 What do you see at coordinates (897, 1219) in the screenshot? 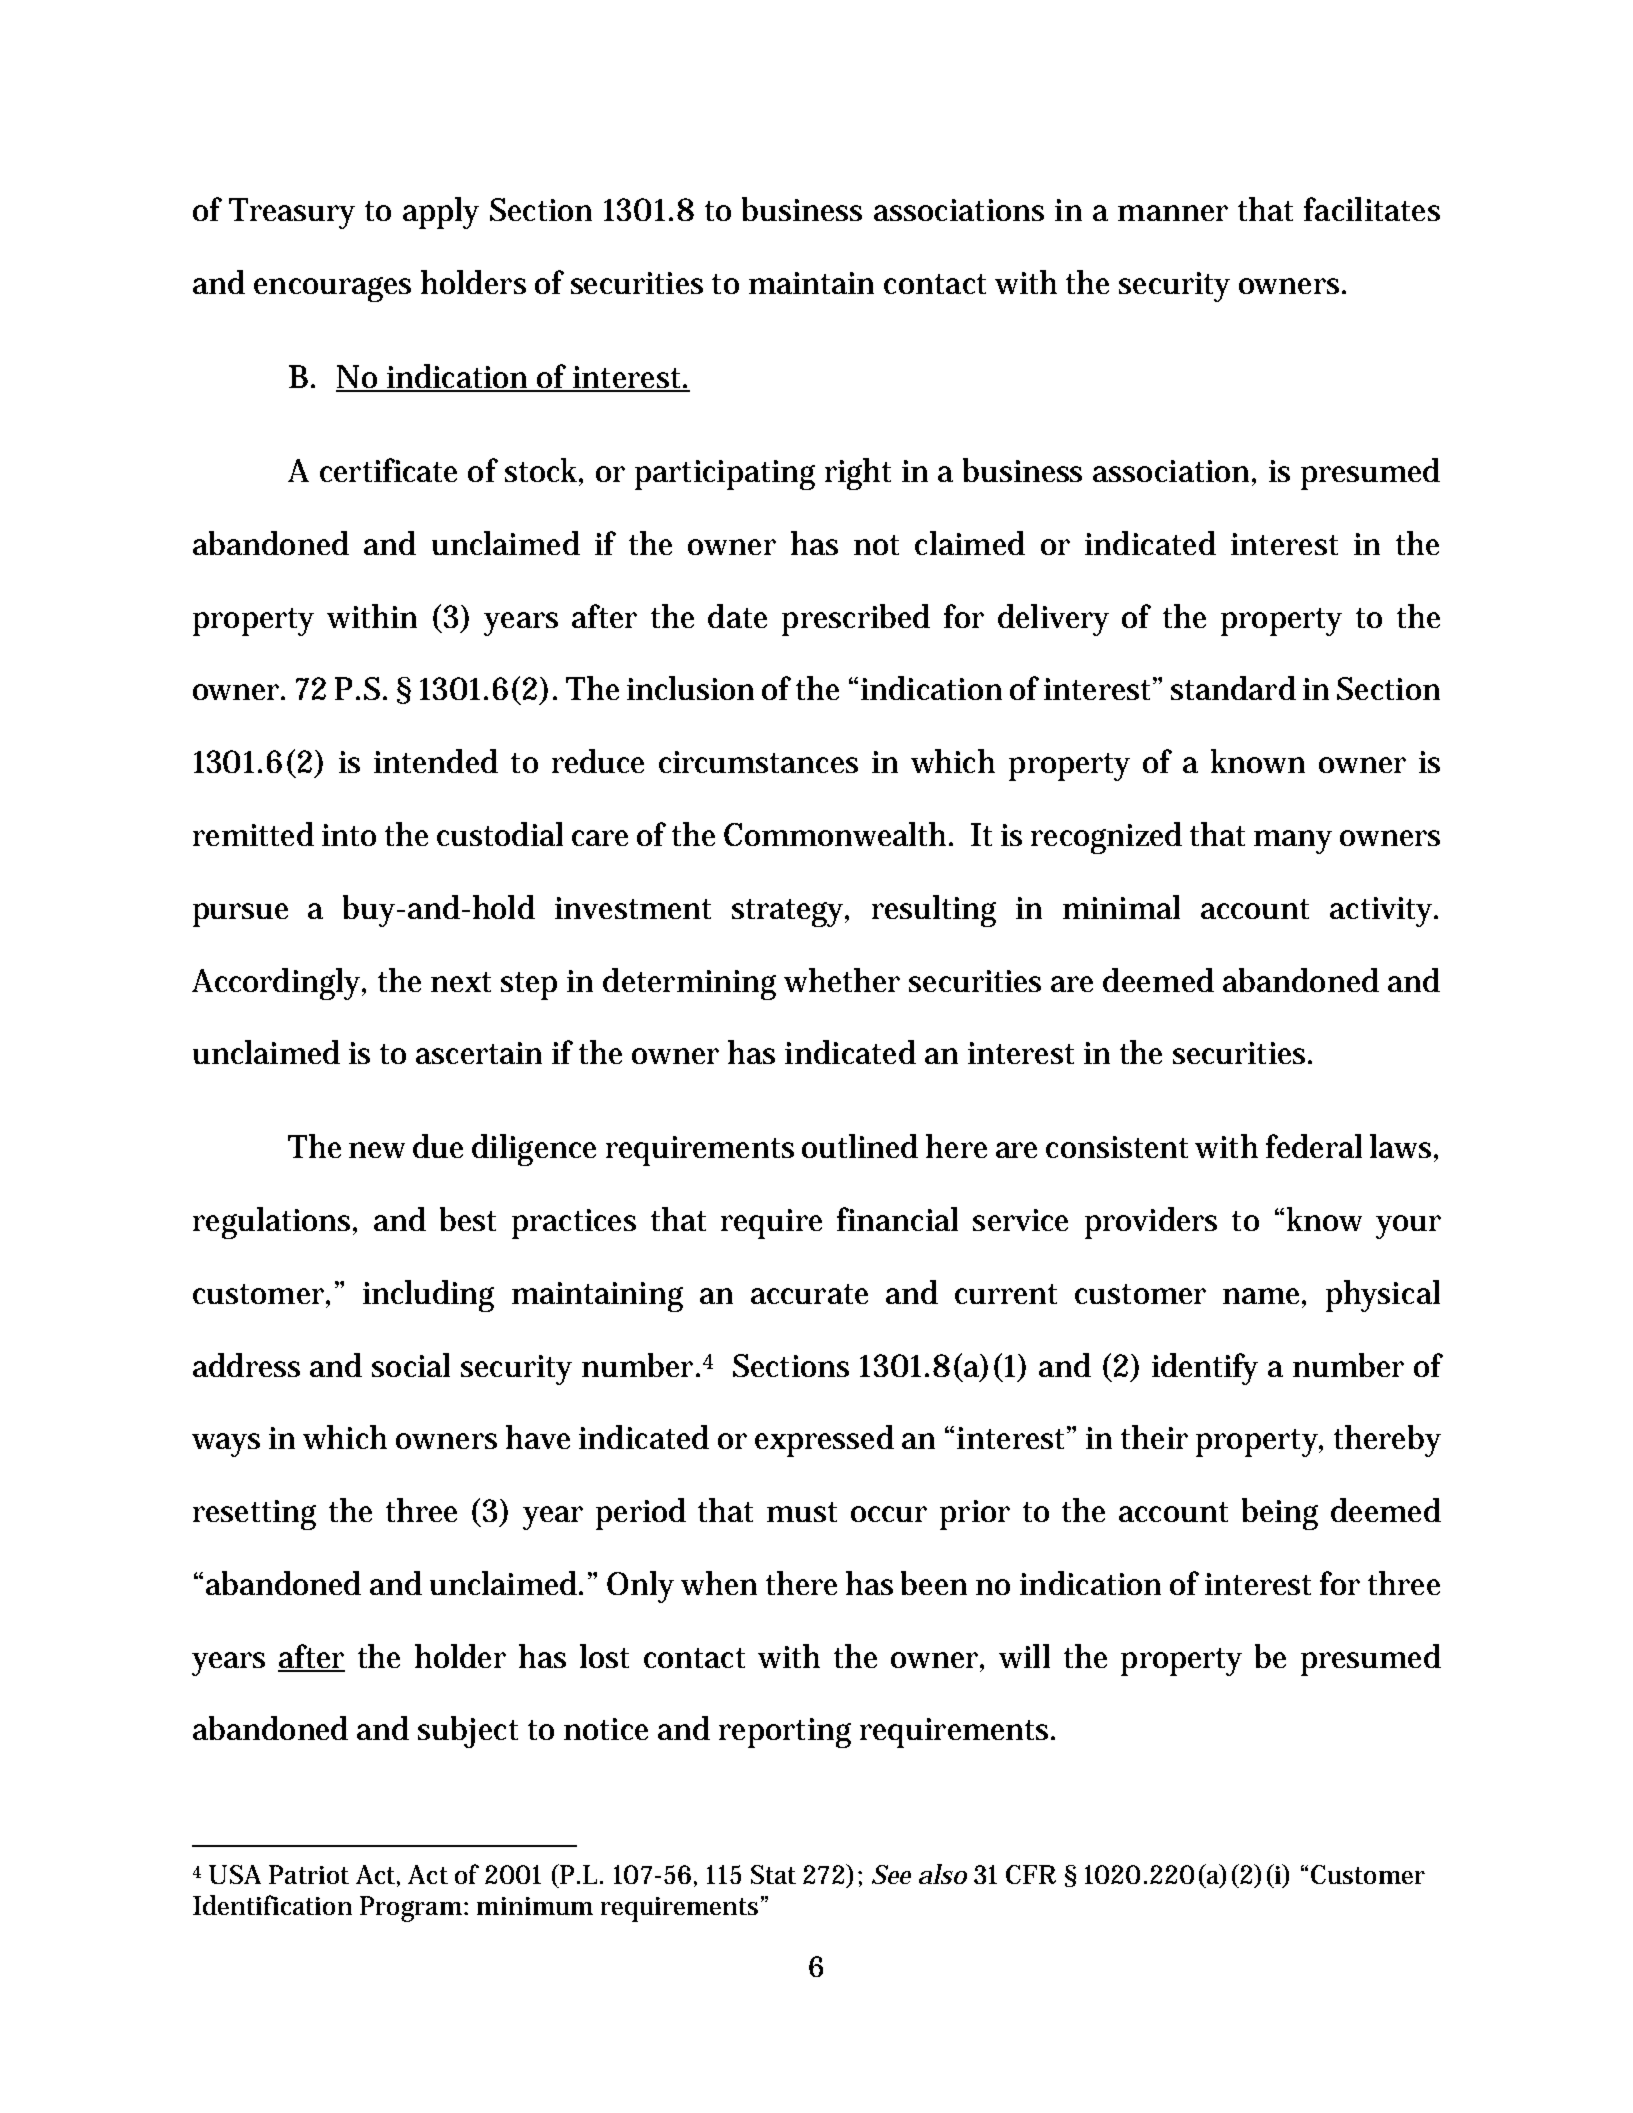
I see `financial` at bounding box center [897, 1219].
